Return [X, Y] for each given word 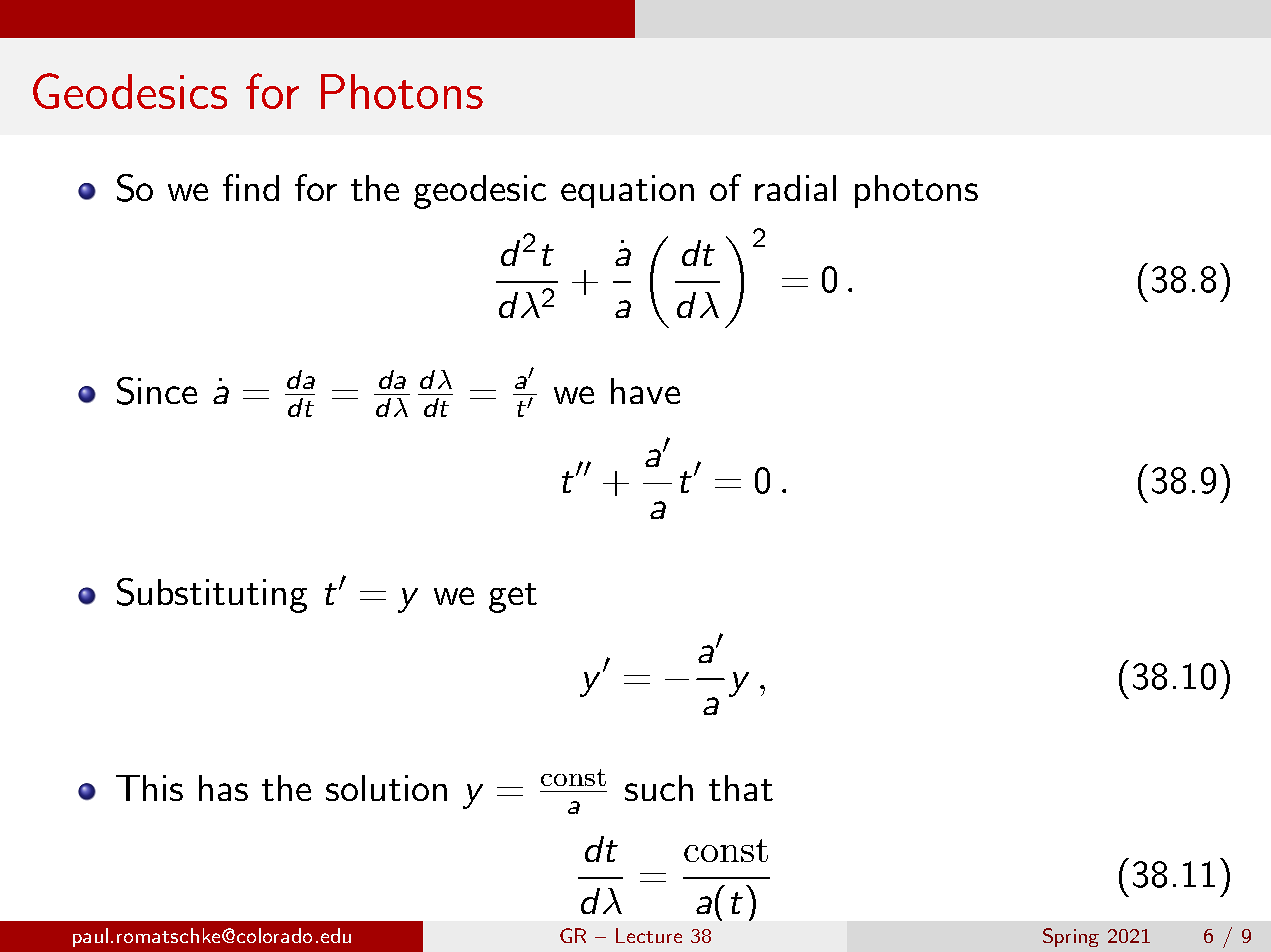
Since [157, 391]
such [659, 788]
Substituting [212, 595]
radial [795, 188]
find [251, 187]
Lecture [649, 935]
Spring [1071, 937]
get [513, 598]
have [645, 391]
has [223, 788]
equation [627, 191]
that [741, 788]
